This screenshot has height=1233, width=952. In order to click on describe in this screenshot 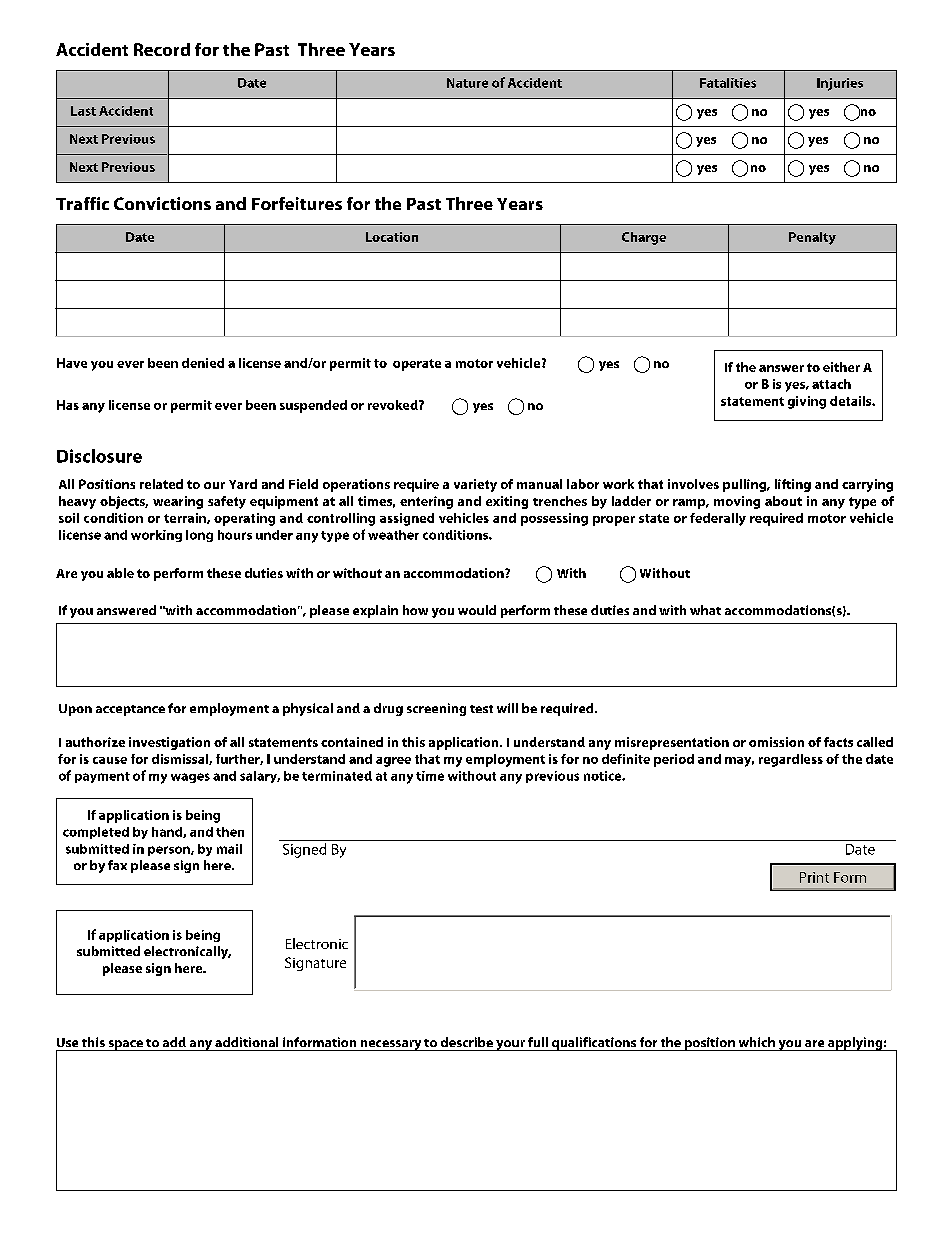, I will do `click(467, 1042)`.
